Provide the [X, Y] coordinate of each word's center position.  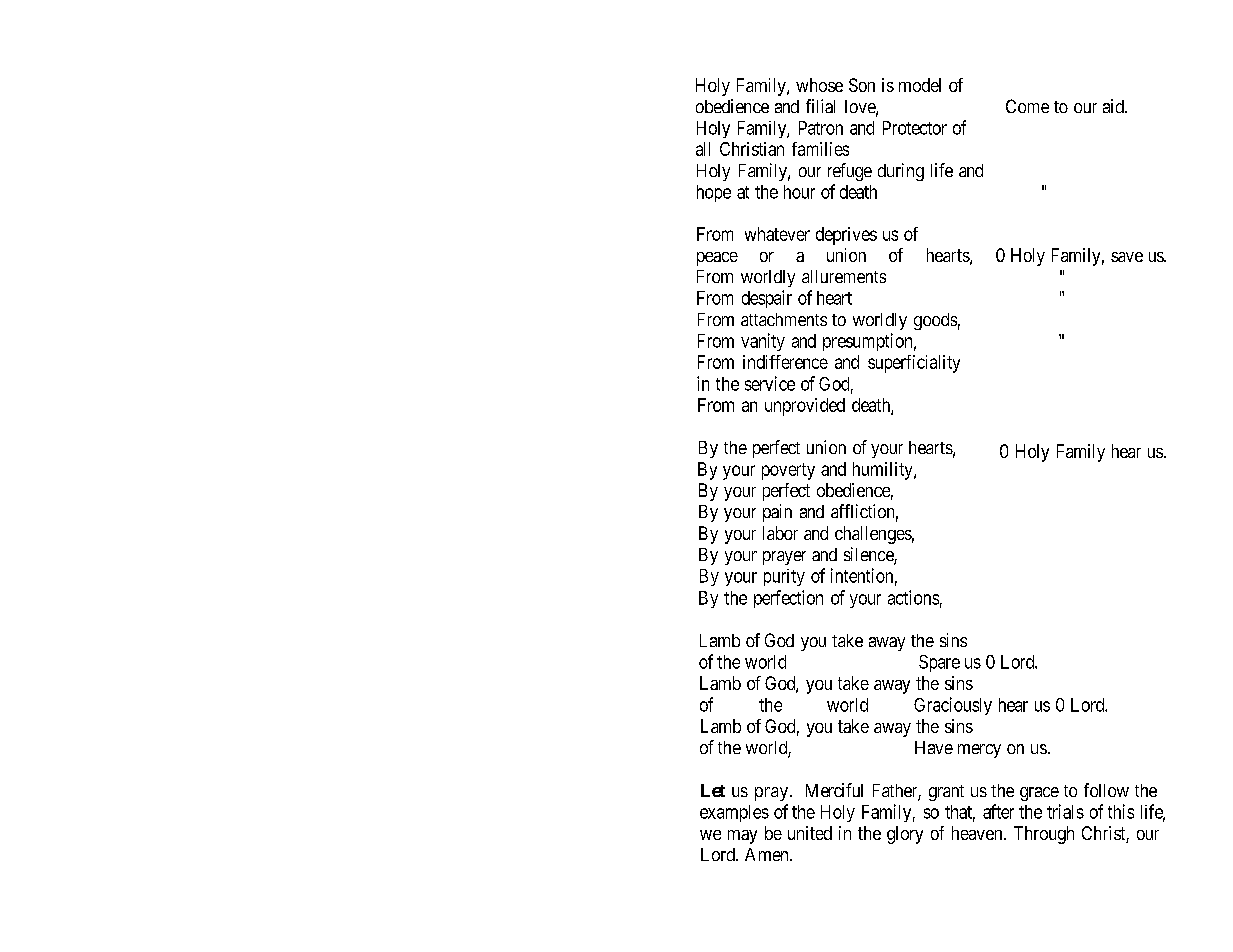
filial [820, 106]
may [742, 837]
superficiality [914, 364]
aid [1114, 106]
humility [884, 471]
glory [905, 835]
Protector [915, 128]
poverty [788, 471]
